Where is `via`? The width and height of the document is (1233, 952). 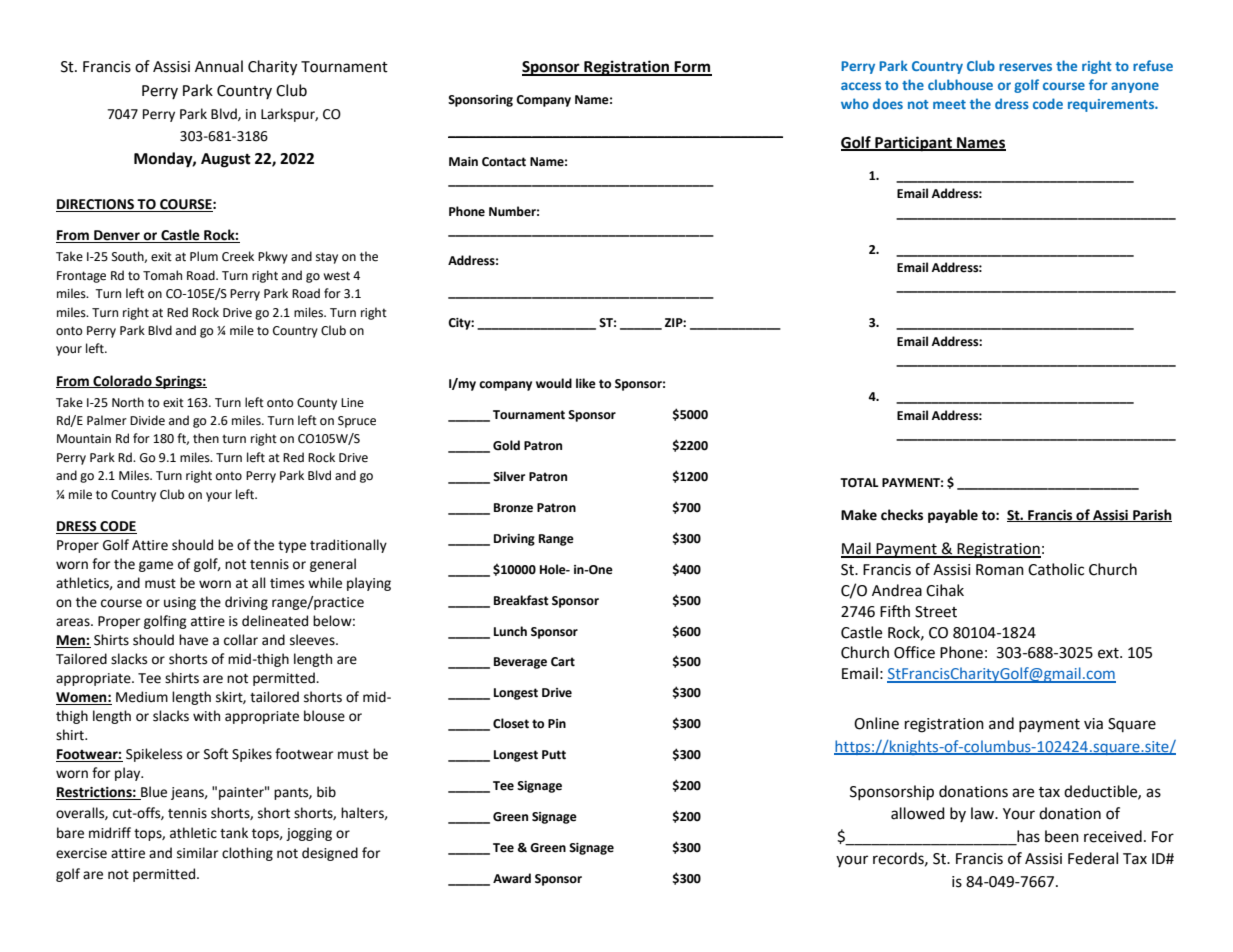
via is located at coordinates (1093, 724).
